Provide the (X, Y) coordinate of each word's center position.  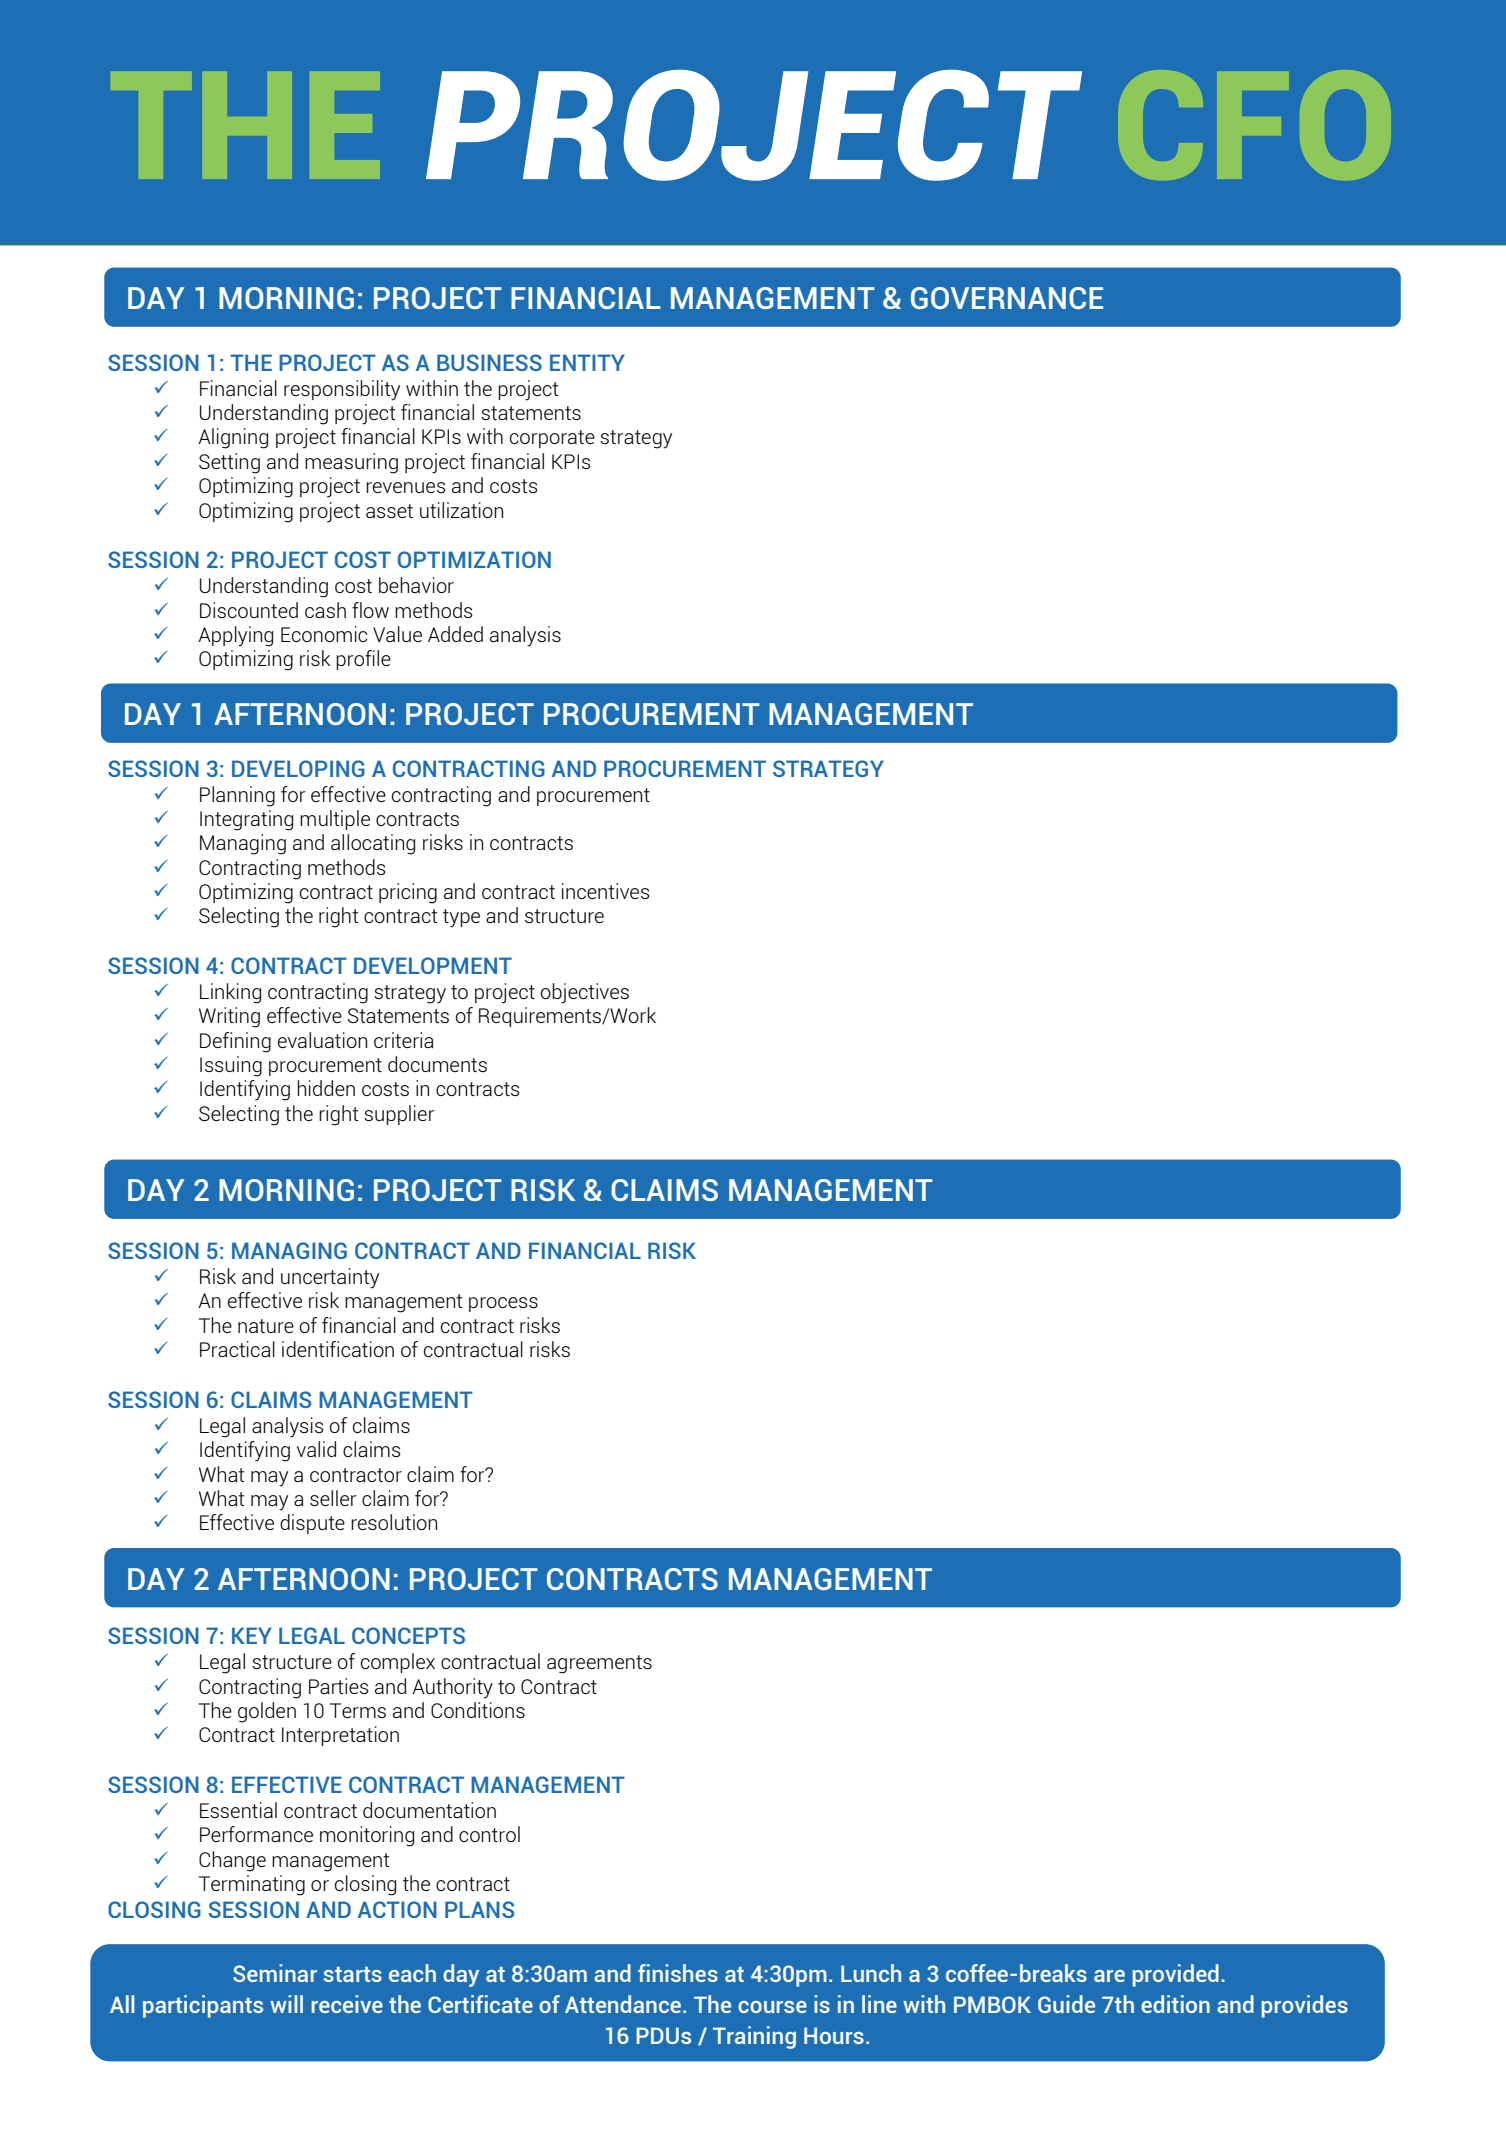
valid (316, 1449)
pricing (408, 893)
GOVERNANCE (1007, 298)
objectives (584, 993)
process (503, 1304)
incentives (606, 891)
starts (352, 1974)
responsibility (342, 390)
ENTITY (587, 362)
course (772, 2007)
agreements (599, 1664)
